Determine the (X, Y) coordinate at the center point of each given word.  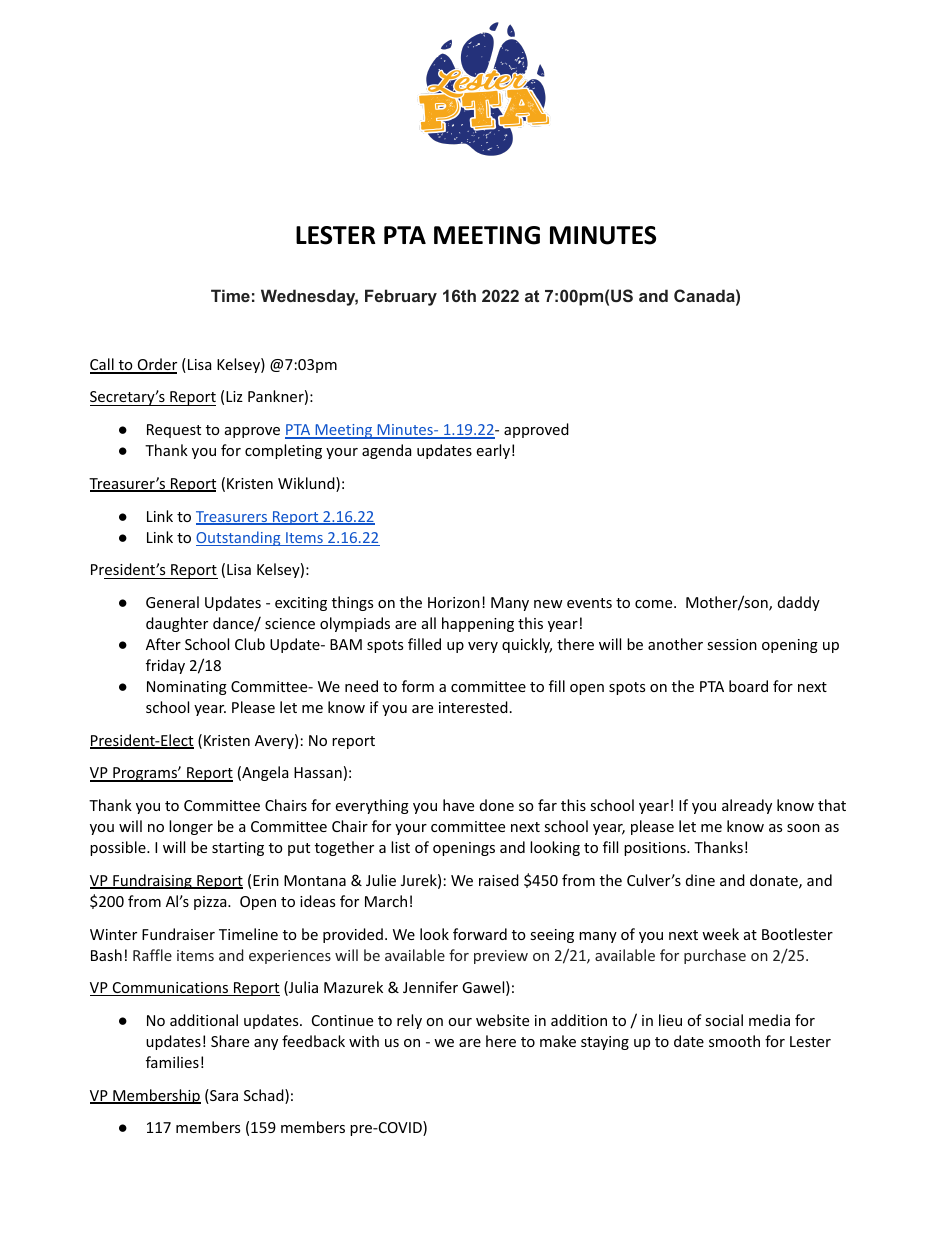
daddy (799, 603)
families (172, 1062)
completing (283, 451)
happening (478, 624)
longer (191, 827)
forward (480, 934)
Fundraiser (178, 934)
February (401, 297)
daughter (177, 624)
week (720, 934)
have (458, 805)
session (732, 644)
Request (174, 431)
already (747, 806)
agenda (386, 451)
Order (156, 365)
